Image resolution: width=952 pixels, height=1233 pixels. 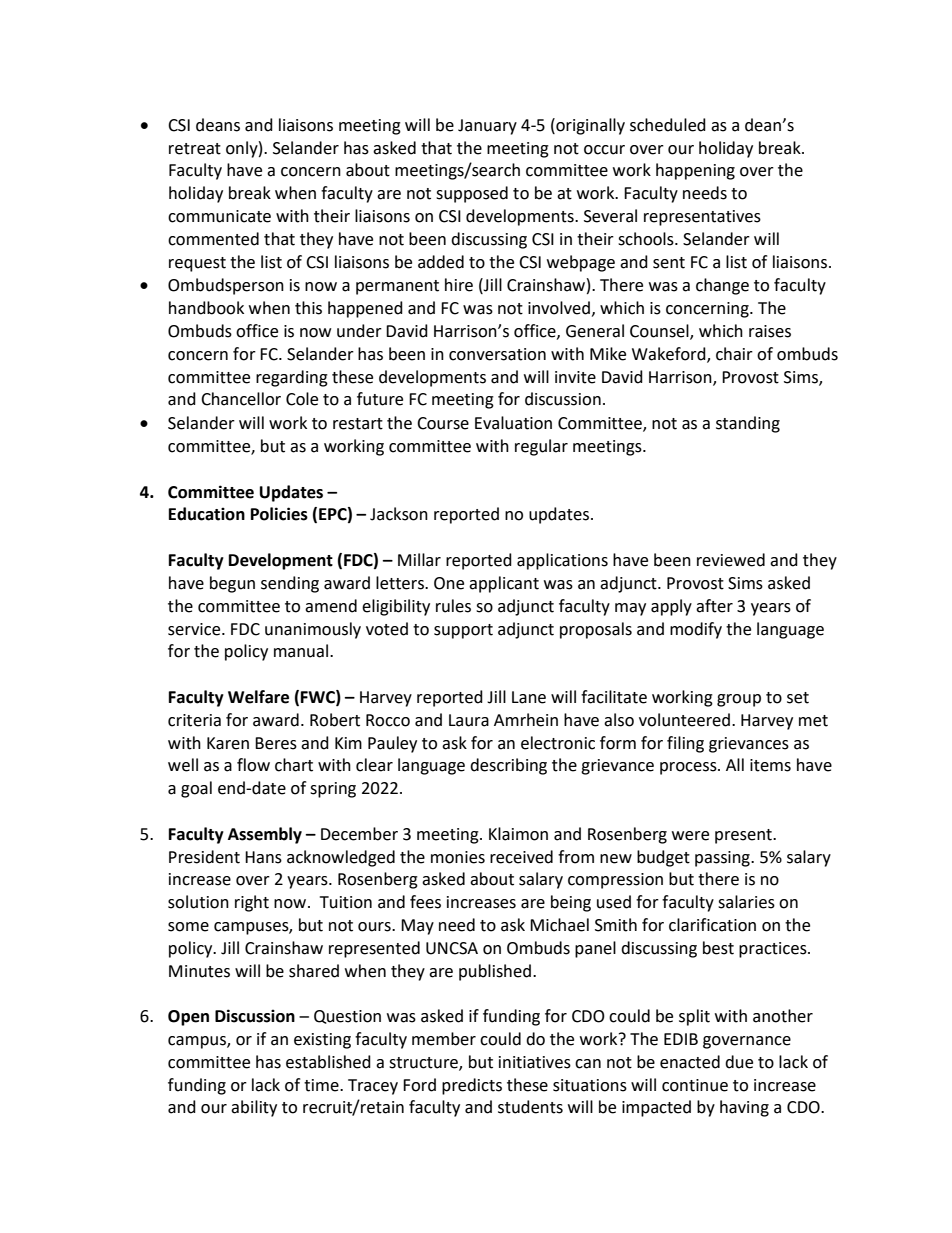 What do you see at coordinates (508, 766) in the screenshot?
I see `describing` at bounding box center [508, 766].
